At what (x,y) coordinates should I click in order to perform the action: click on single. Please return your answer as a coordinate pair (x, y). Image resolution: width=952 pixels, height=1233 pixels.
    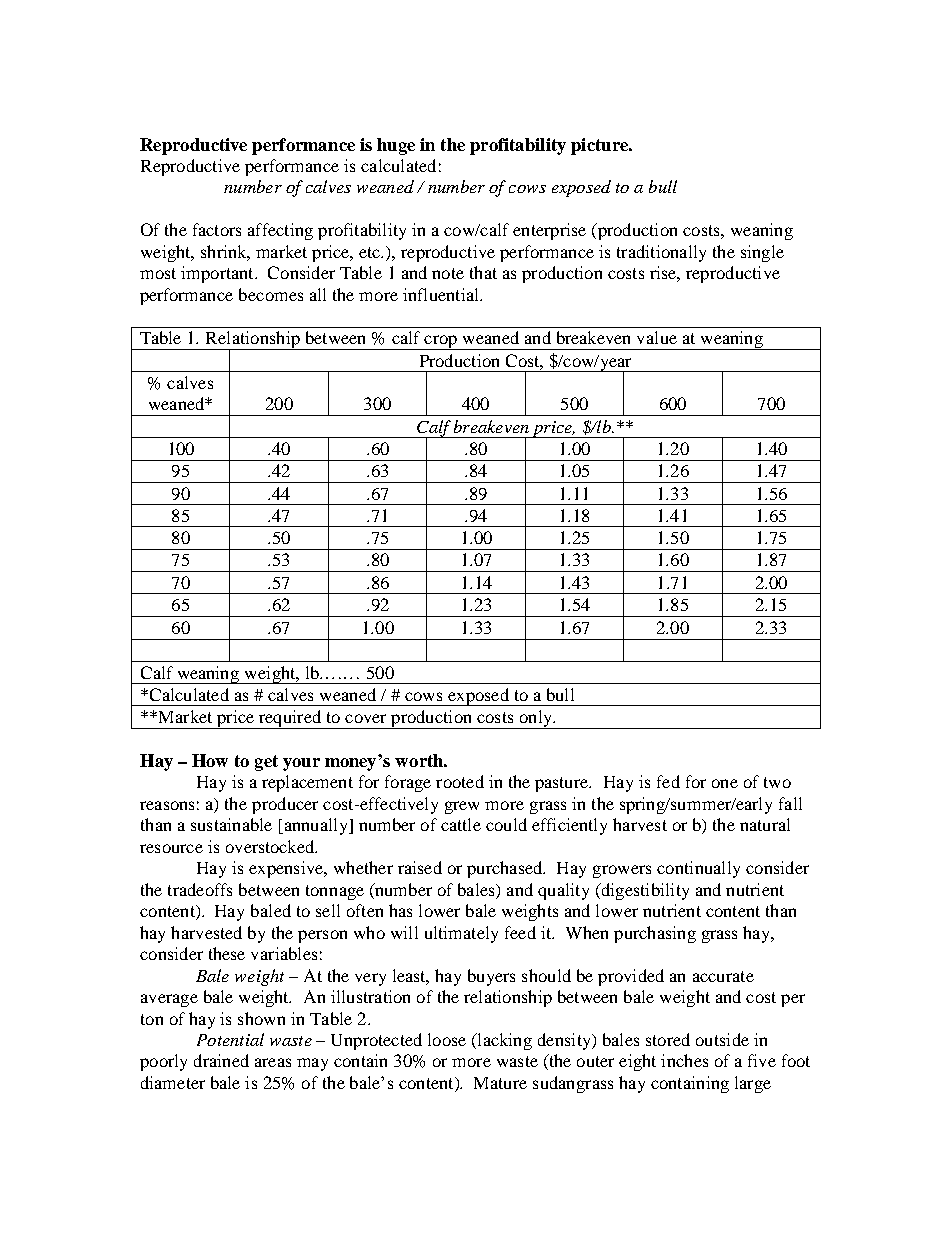
    Looking at the image, I should click on (762, 253).
